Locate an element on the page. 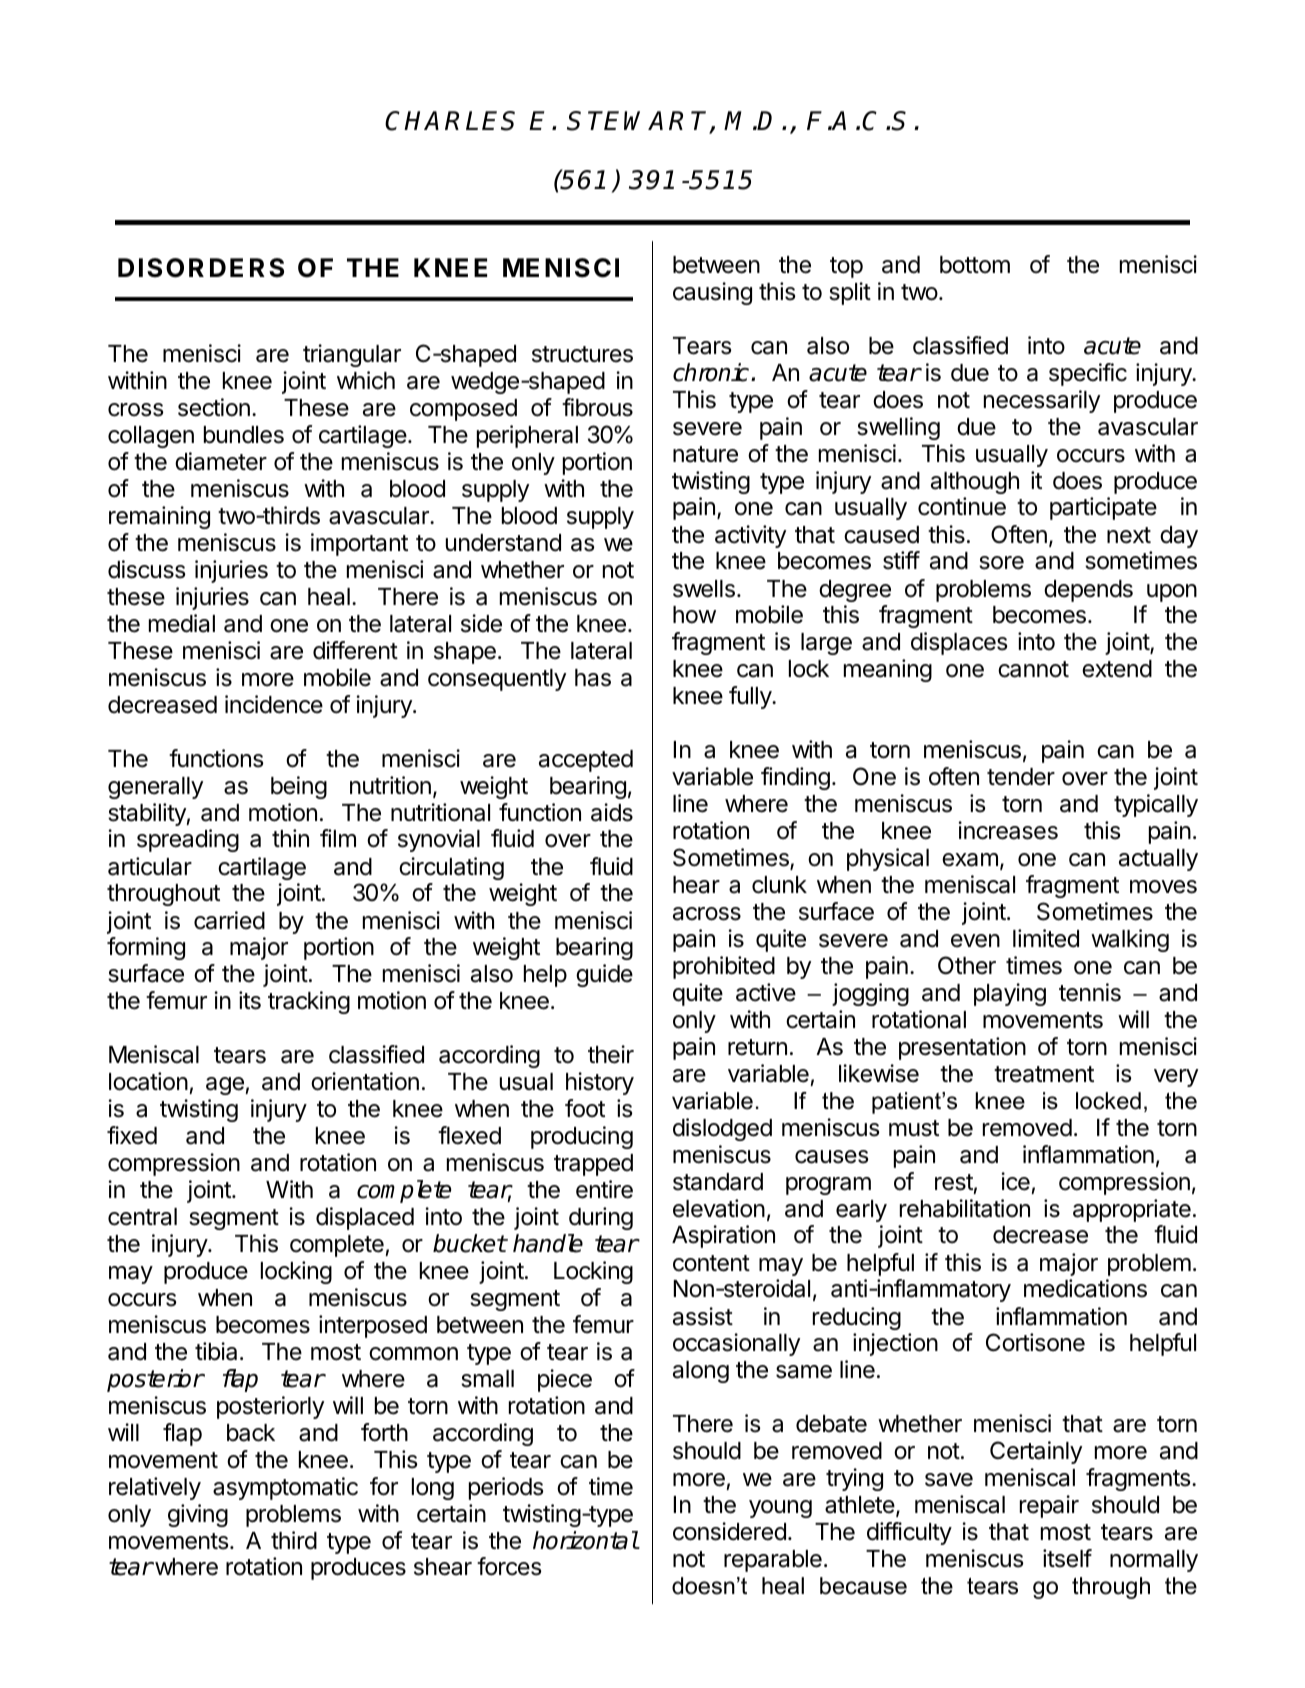 Image resolution: width=1305 pixels, height=1688 pixels. bottom is located at coordinates (975, 265).
